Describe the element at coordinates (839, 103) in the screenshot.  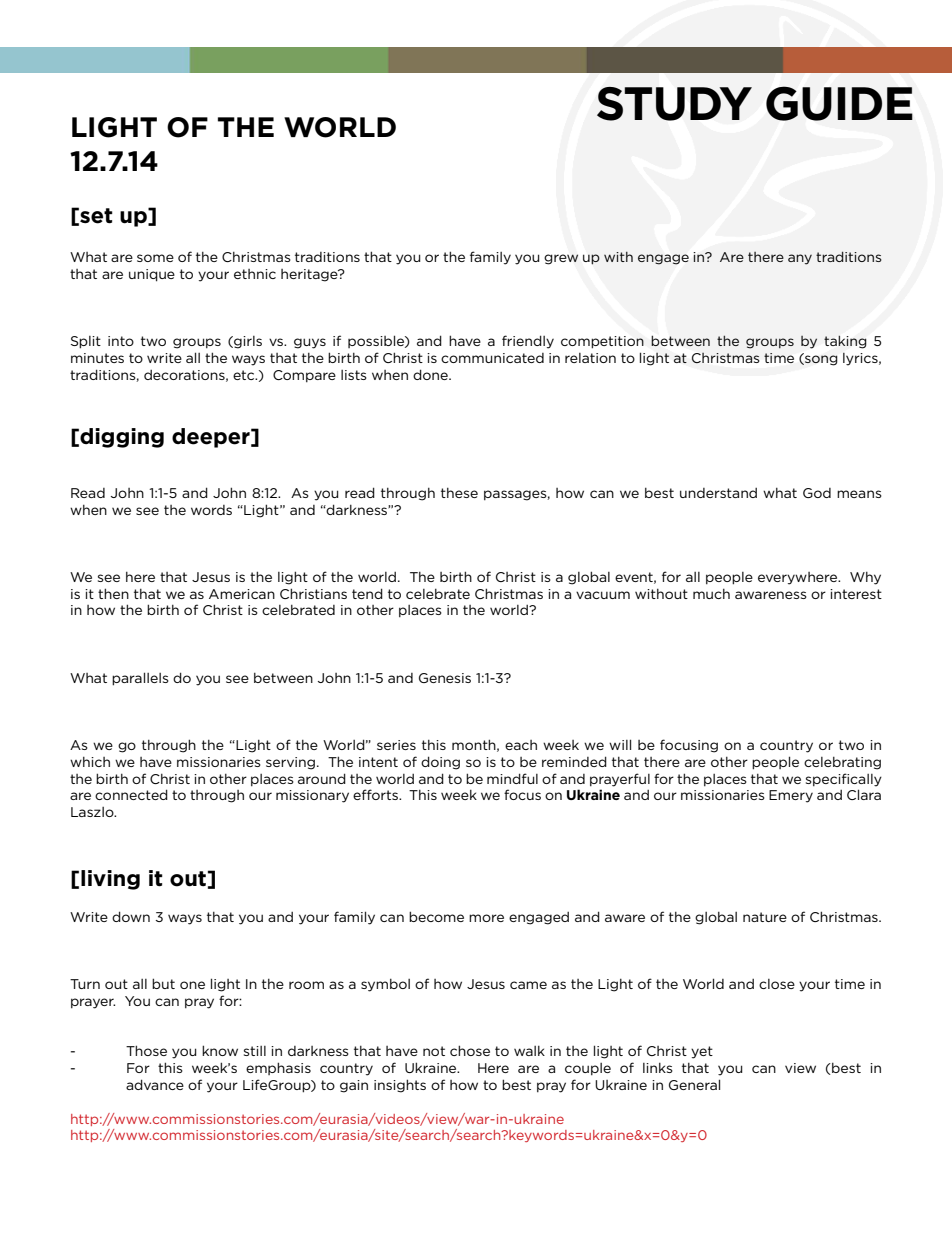
I see `GUIDE` at that location.
